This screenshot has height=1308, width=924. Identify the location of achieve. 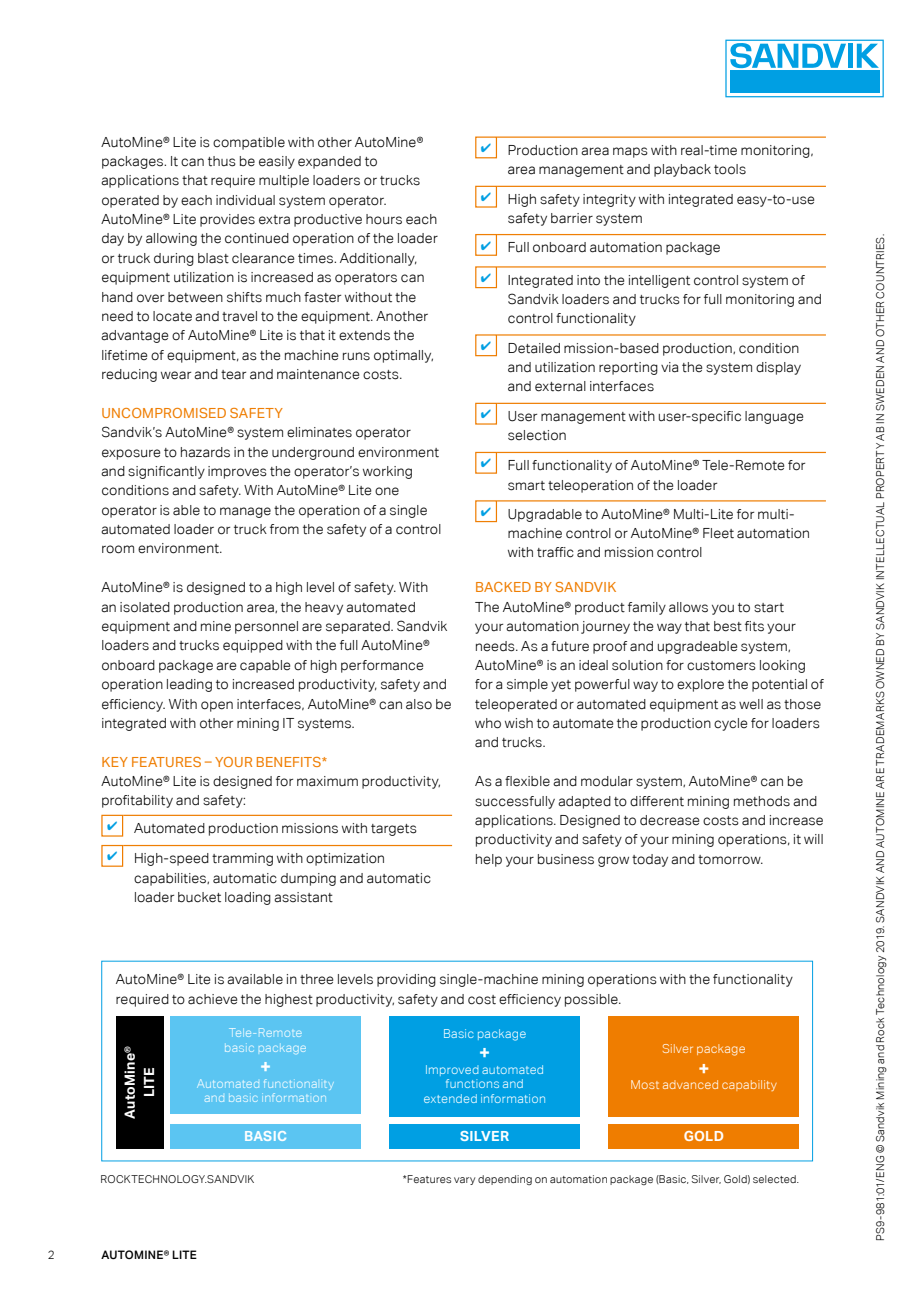
(212, 999).
